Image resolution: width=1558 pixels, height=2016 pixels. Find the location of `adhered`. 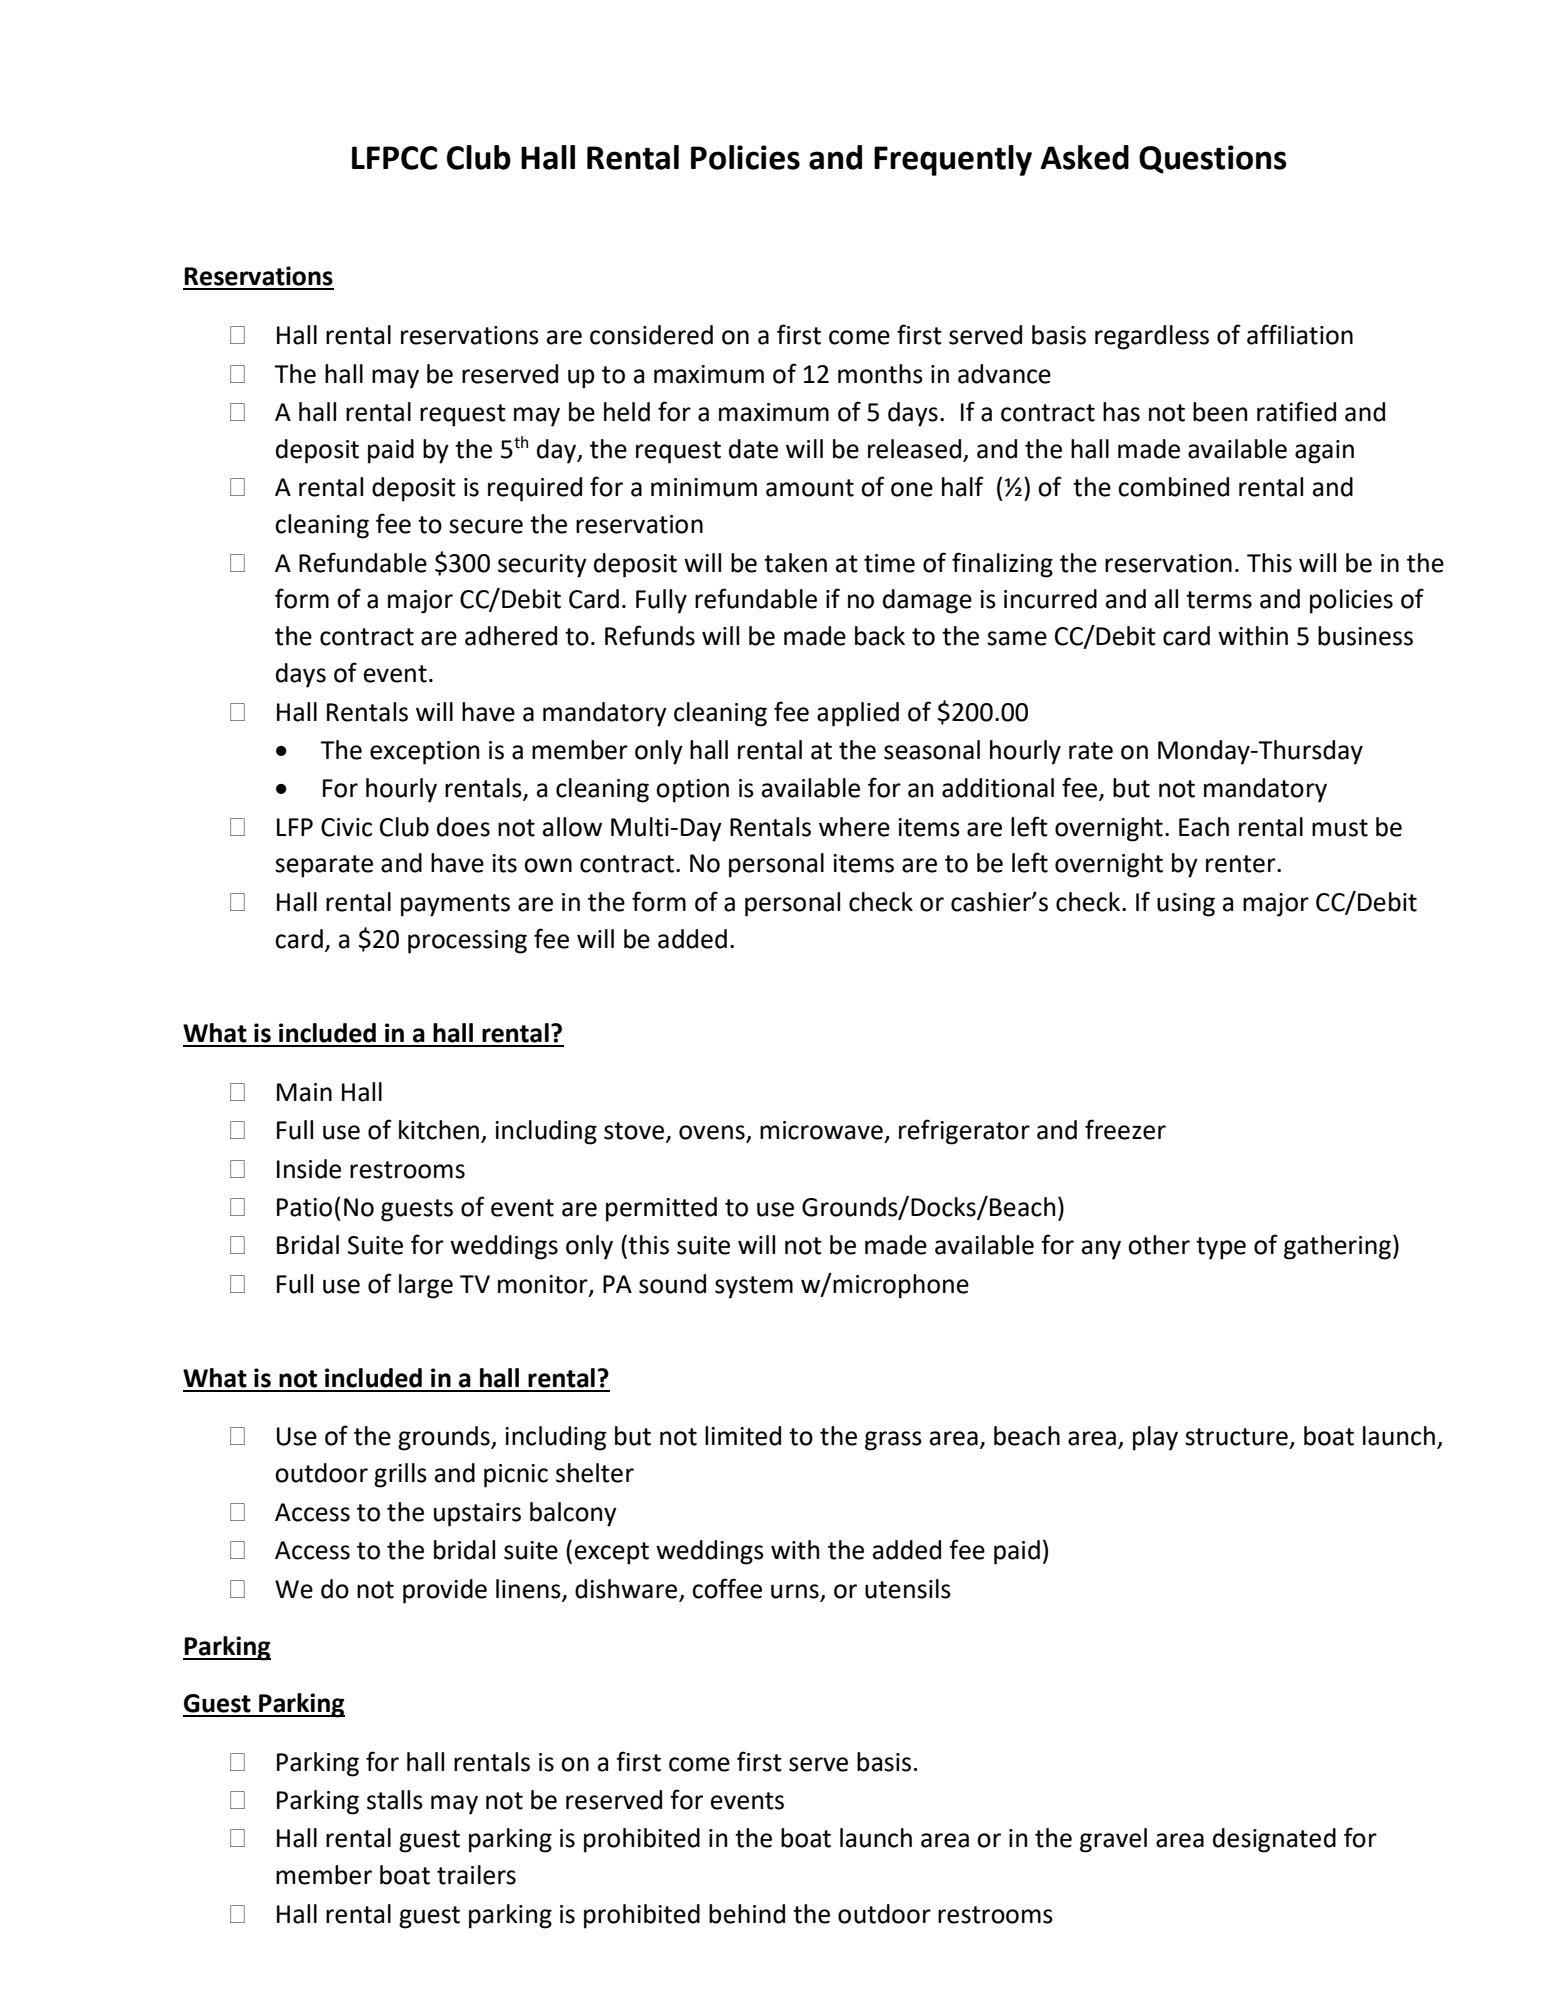

adhered is located at coordinates (511, 636).
